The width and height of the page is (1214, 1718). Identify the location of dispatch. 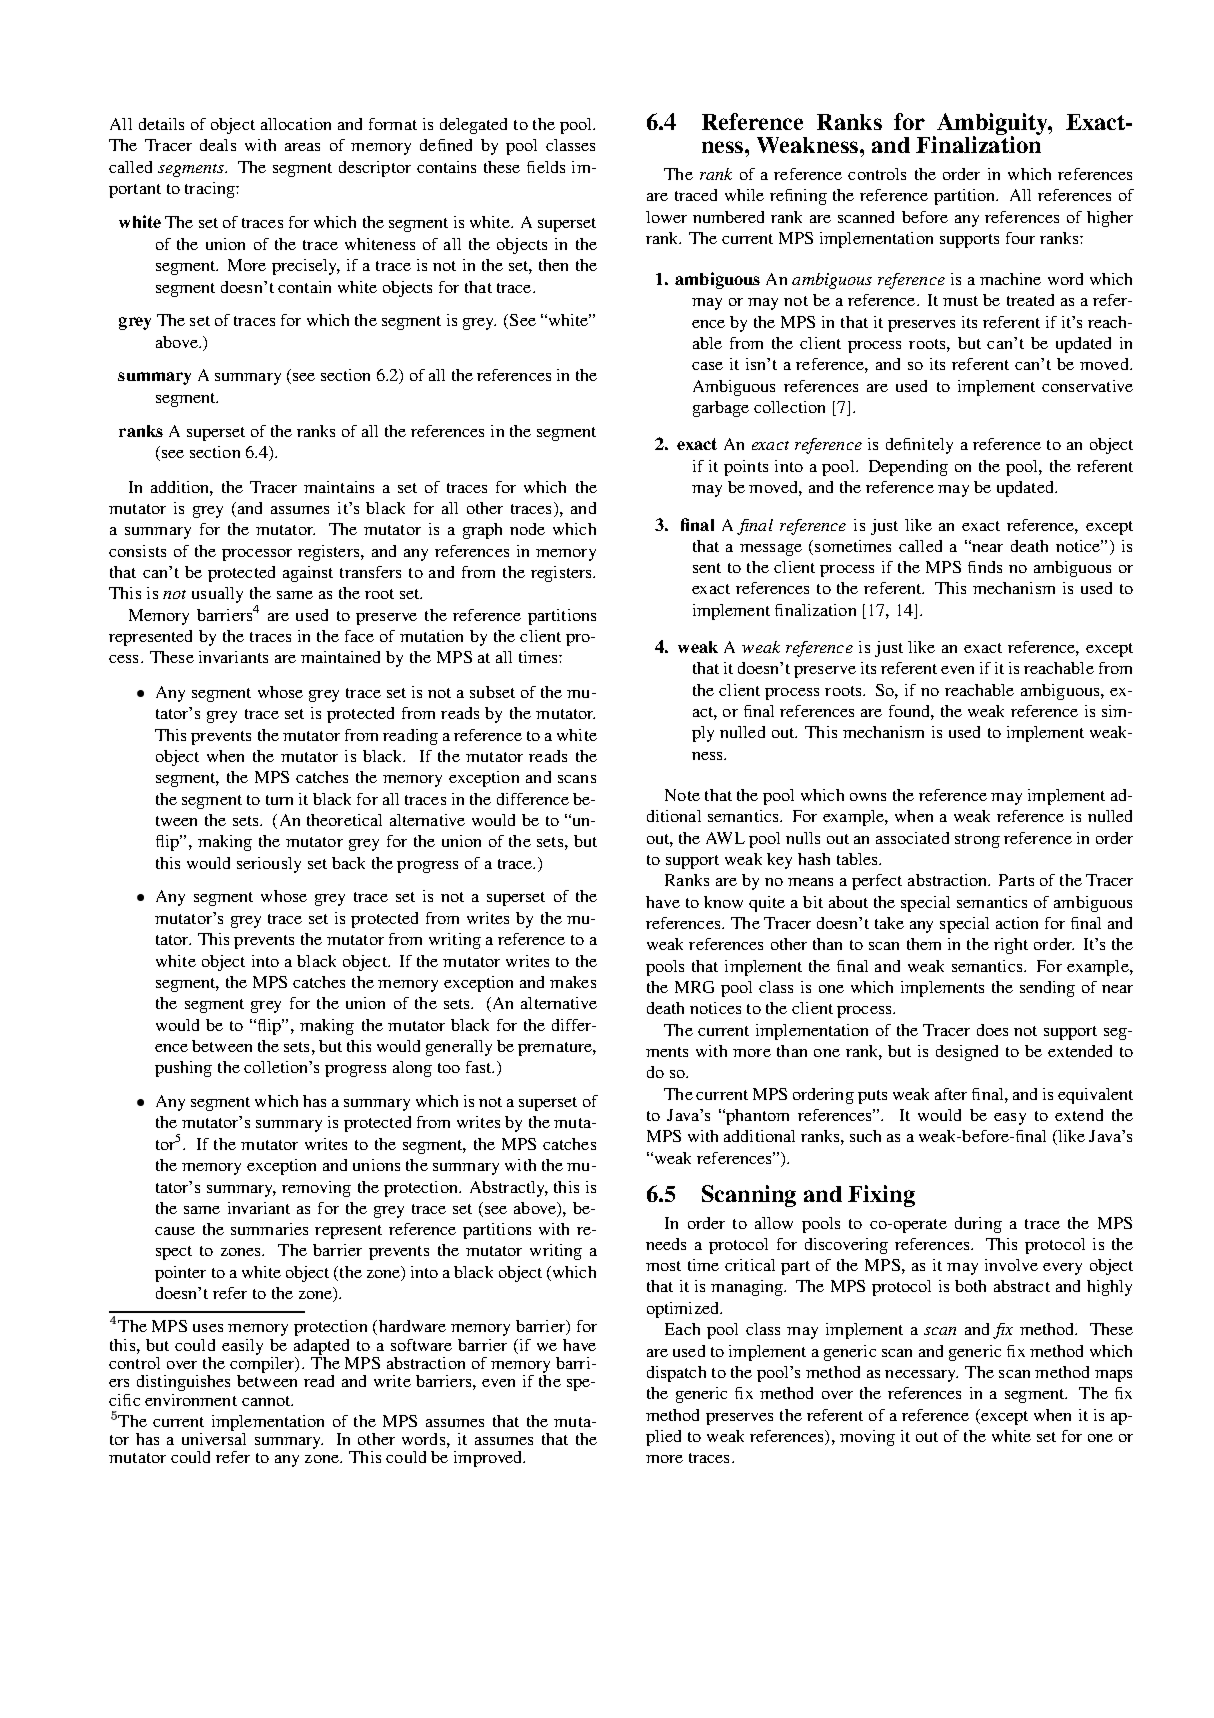
(676, 1374).
